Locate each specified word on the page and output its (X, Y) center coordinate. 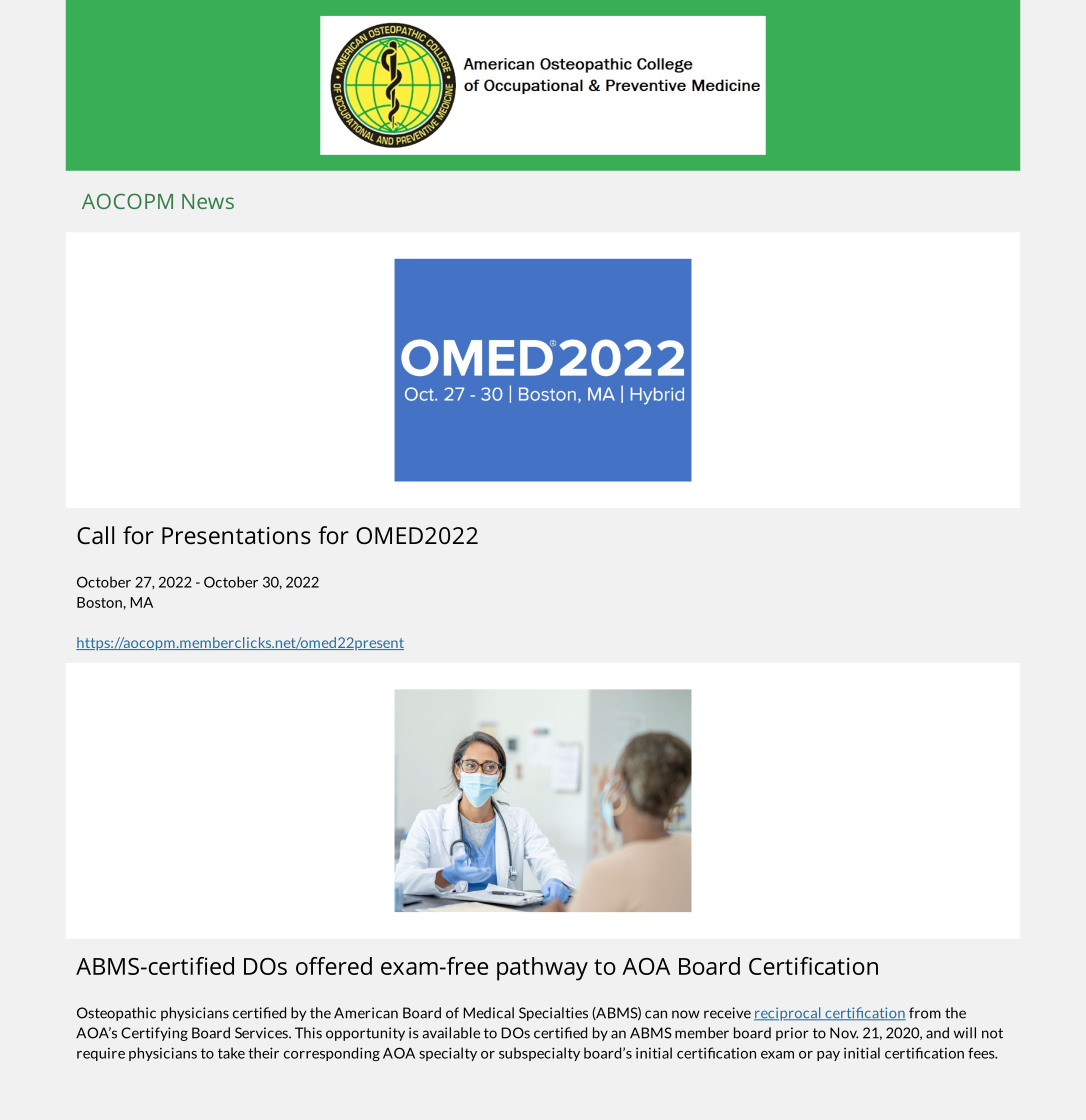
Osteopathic (116, 1014)
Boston (99, 602)
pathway (542, 969)
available (451, 1033)
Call (95, 535)
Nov (844, 1033)
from (925, 1013)
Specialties (553, 1014)
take (231, 1053)
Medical (488, 1013)
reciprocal (788, 1014)
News (208, 201)
